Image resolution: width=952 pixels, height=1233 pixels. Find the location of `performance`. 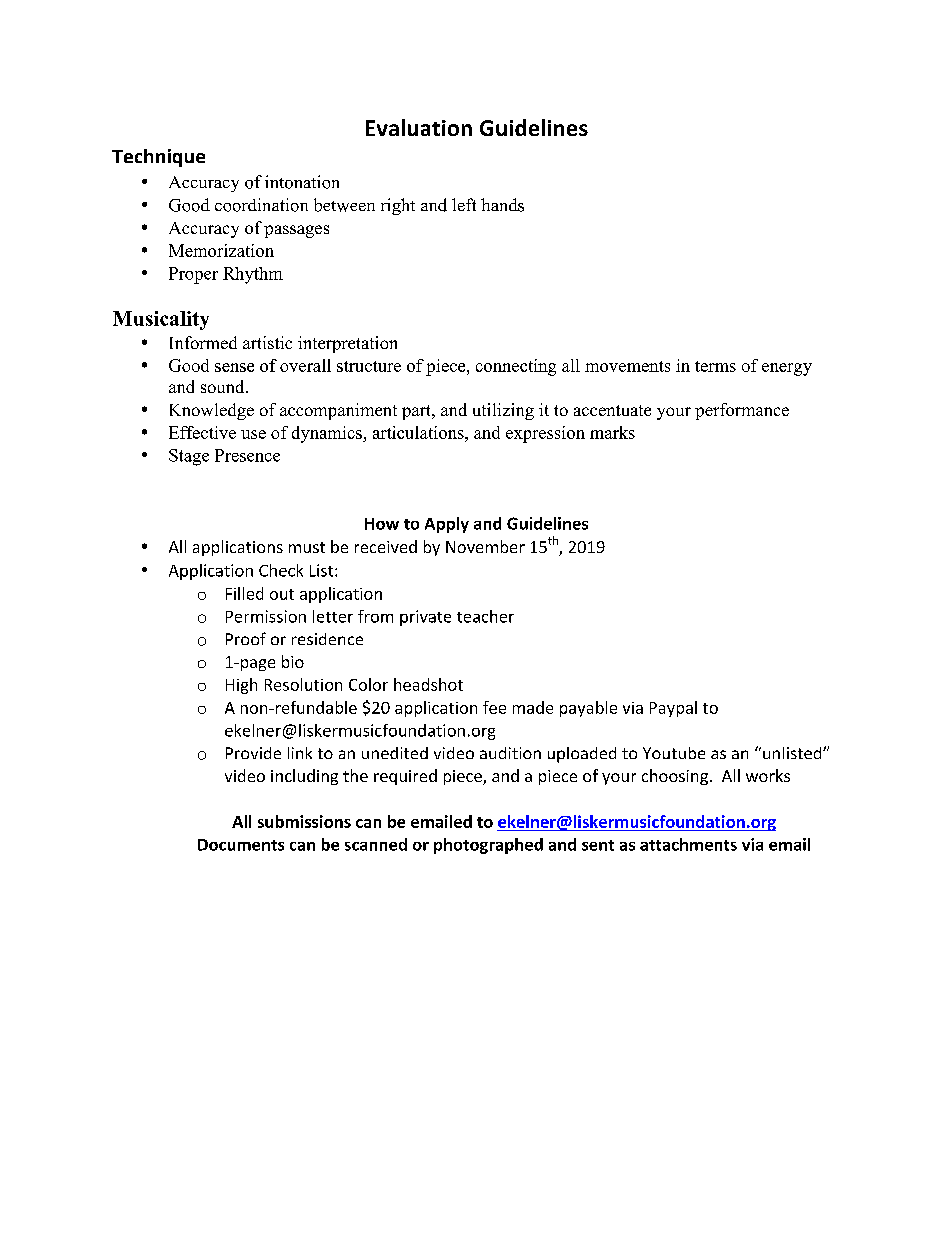

performance is located at coordinates (742, 411).
